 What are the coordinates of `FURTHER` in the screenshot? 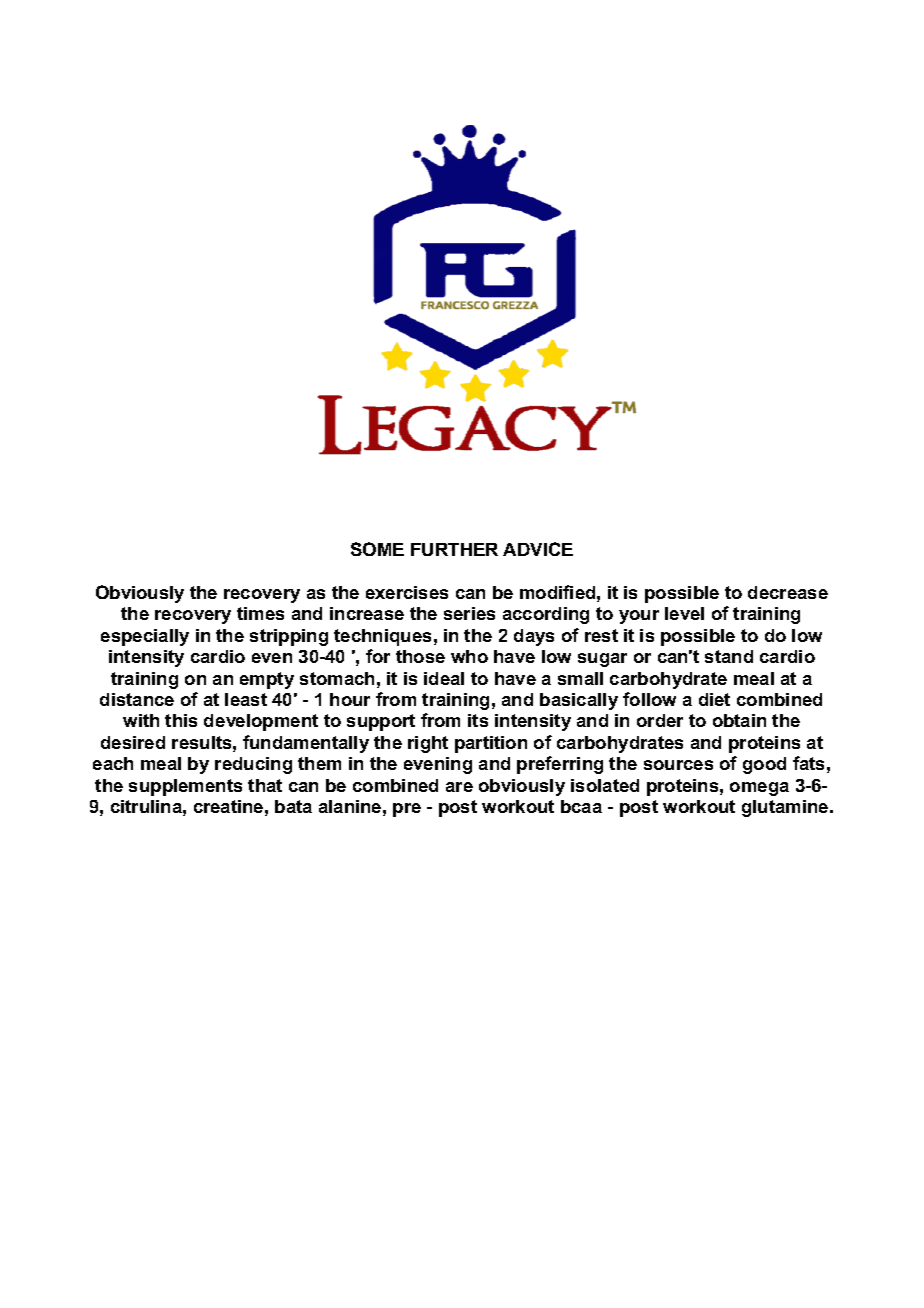 It's located at (454, 549).
